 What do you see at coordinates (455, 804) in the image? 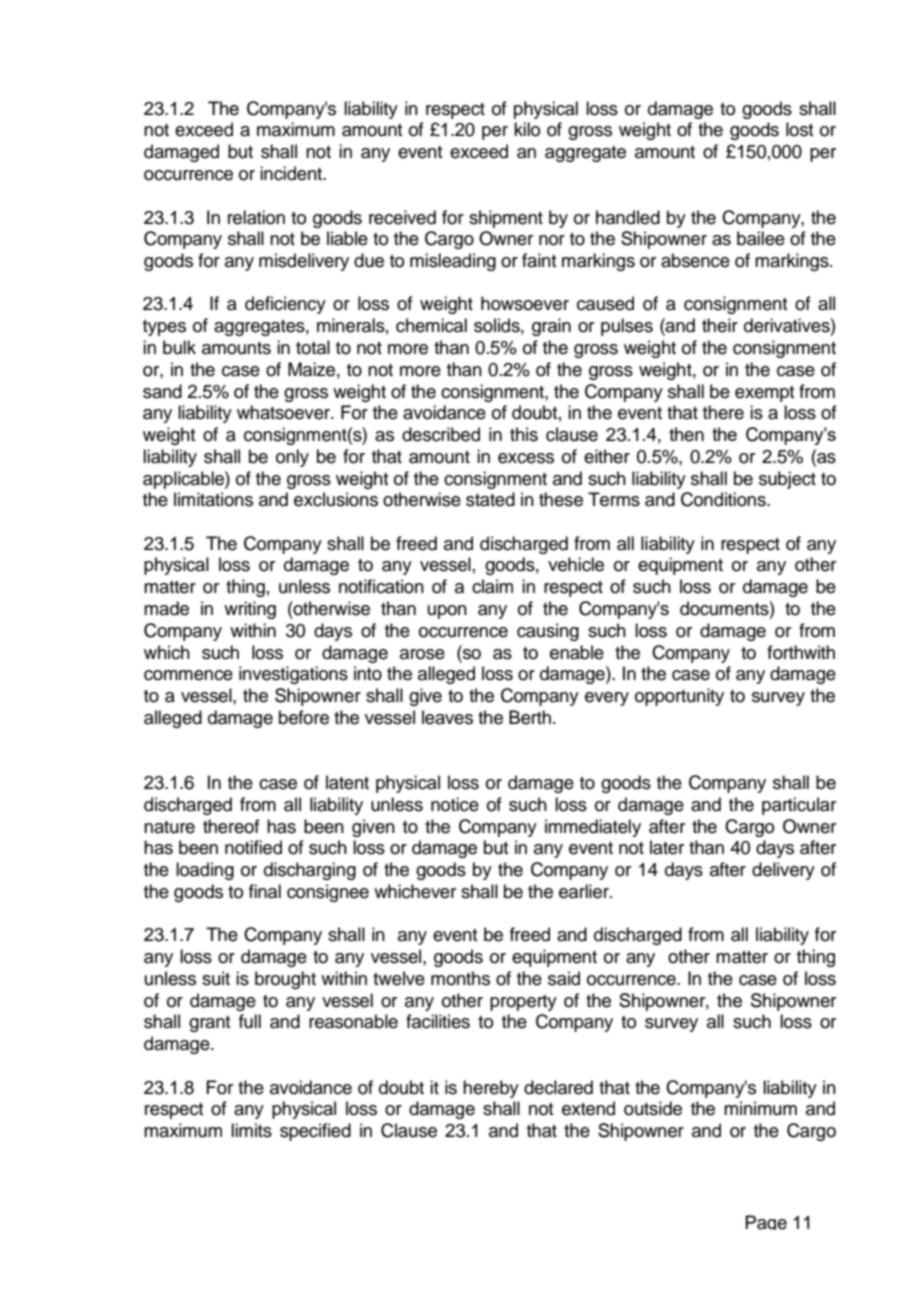
I see `notice` at bounding box center [455, 804].
